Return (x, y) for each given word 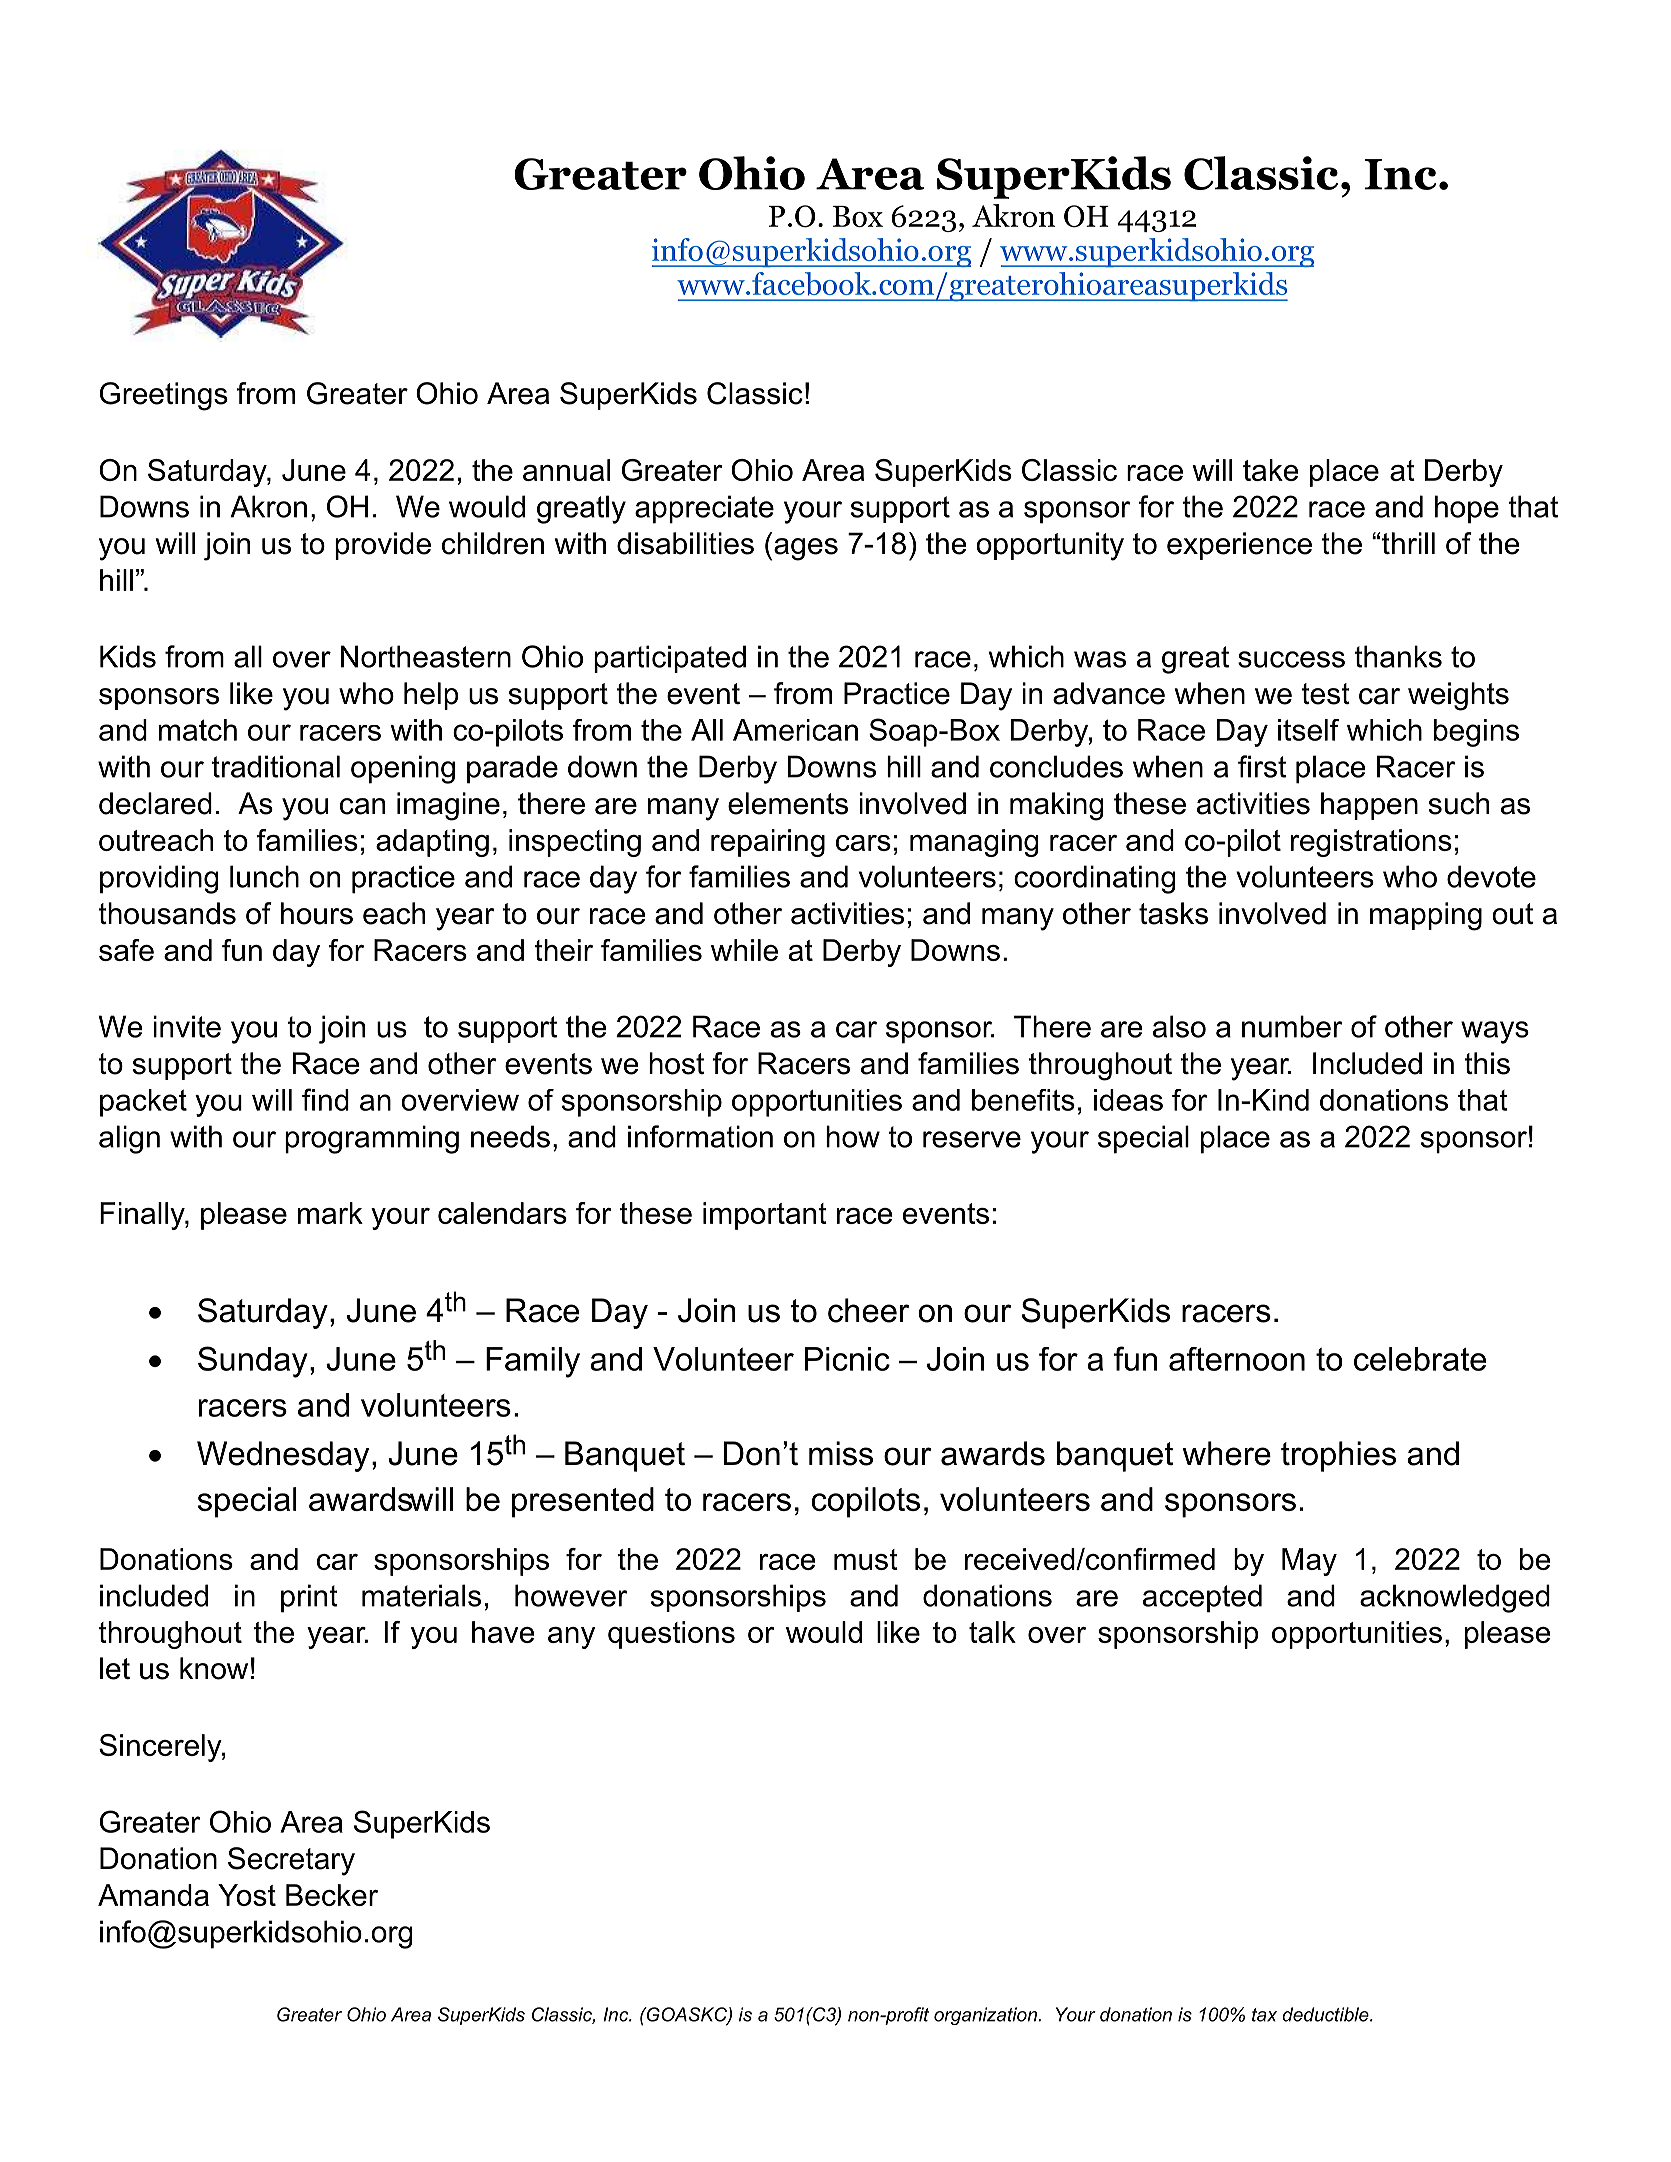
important (765, 1216)
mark (330, 1213)
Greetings (164, 396)
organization (986, 2016)
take (1270, 470)
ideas (1128, 1100)
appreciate (704, 509)
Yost (247, 1895)
